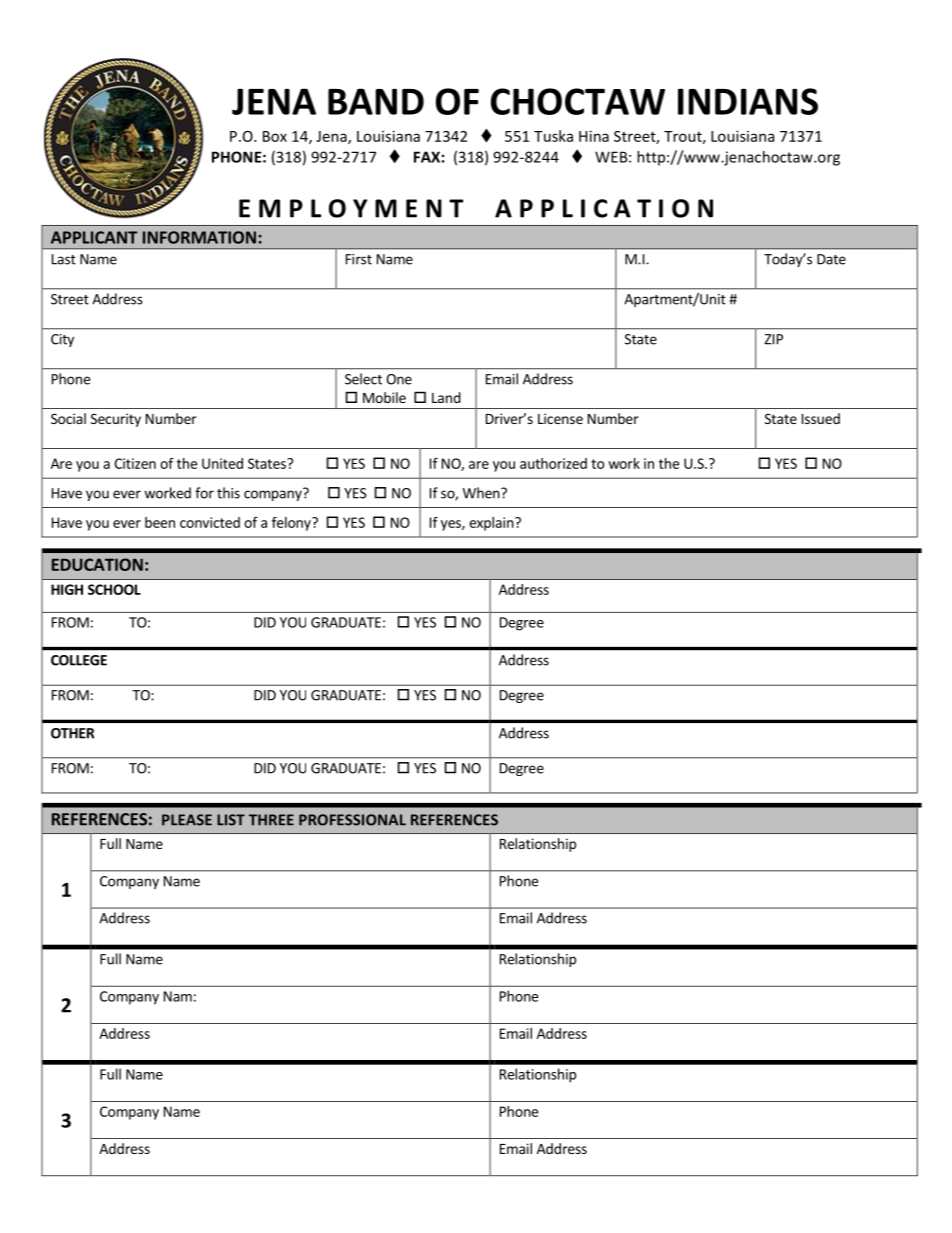  Describe the element at coordinates (64, 259) in the document. I see `Last` at that location.
